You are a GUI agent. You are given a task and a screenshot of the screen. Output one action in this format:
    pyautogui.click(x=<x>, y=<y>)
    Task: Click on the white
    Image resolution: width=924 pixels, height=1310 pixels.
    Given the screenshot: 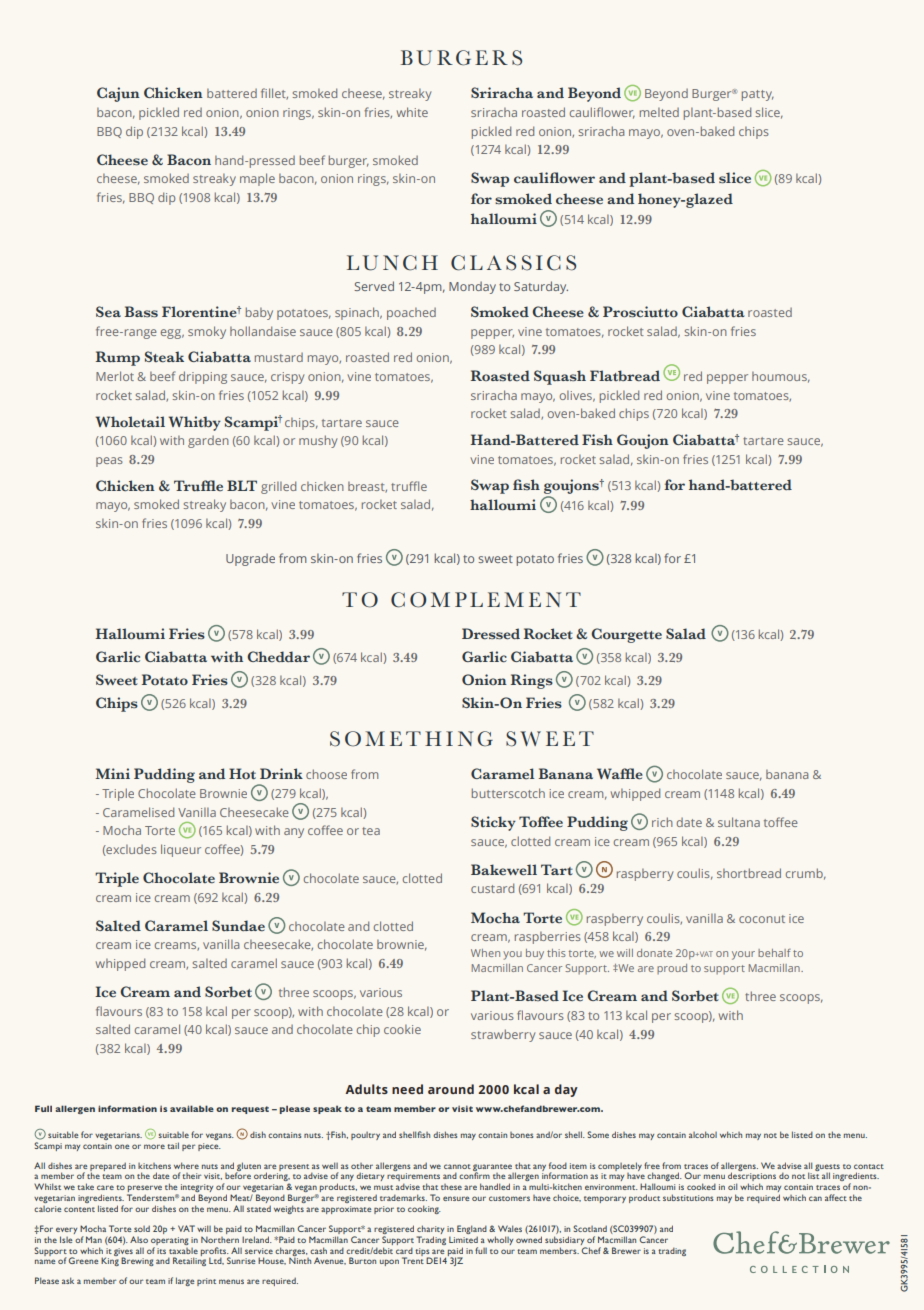 What is the action you would take?
    pyautogui.click(x=412, y=112)
